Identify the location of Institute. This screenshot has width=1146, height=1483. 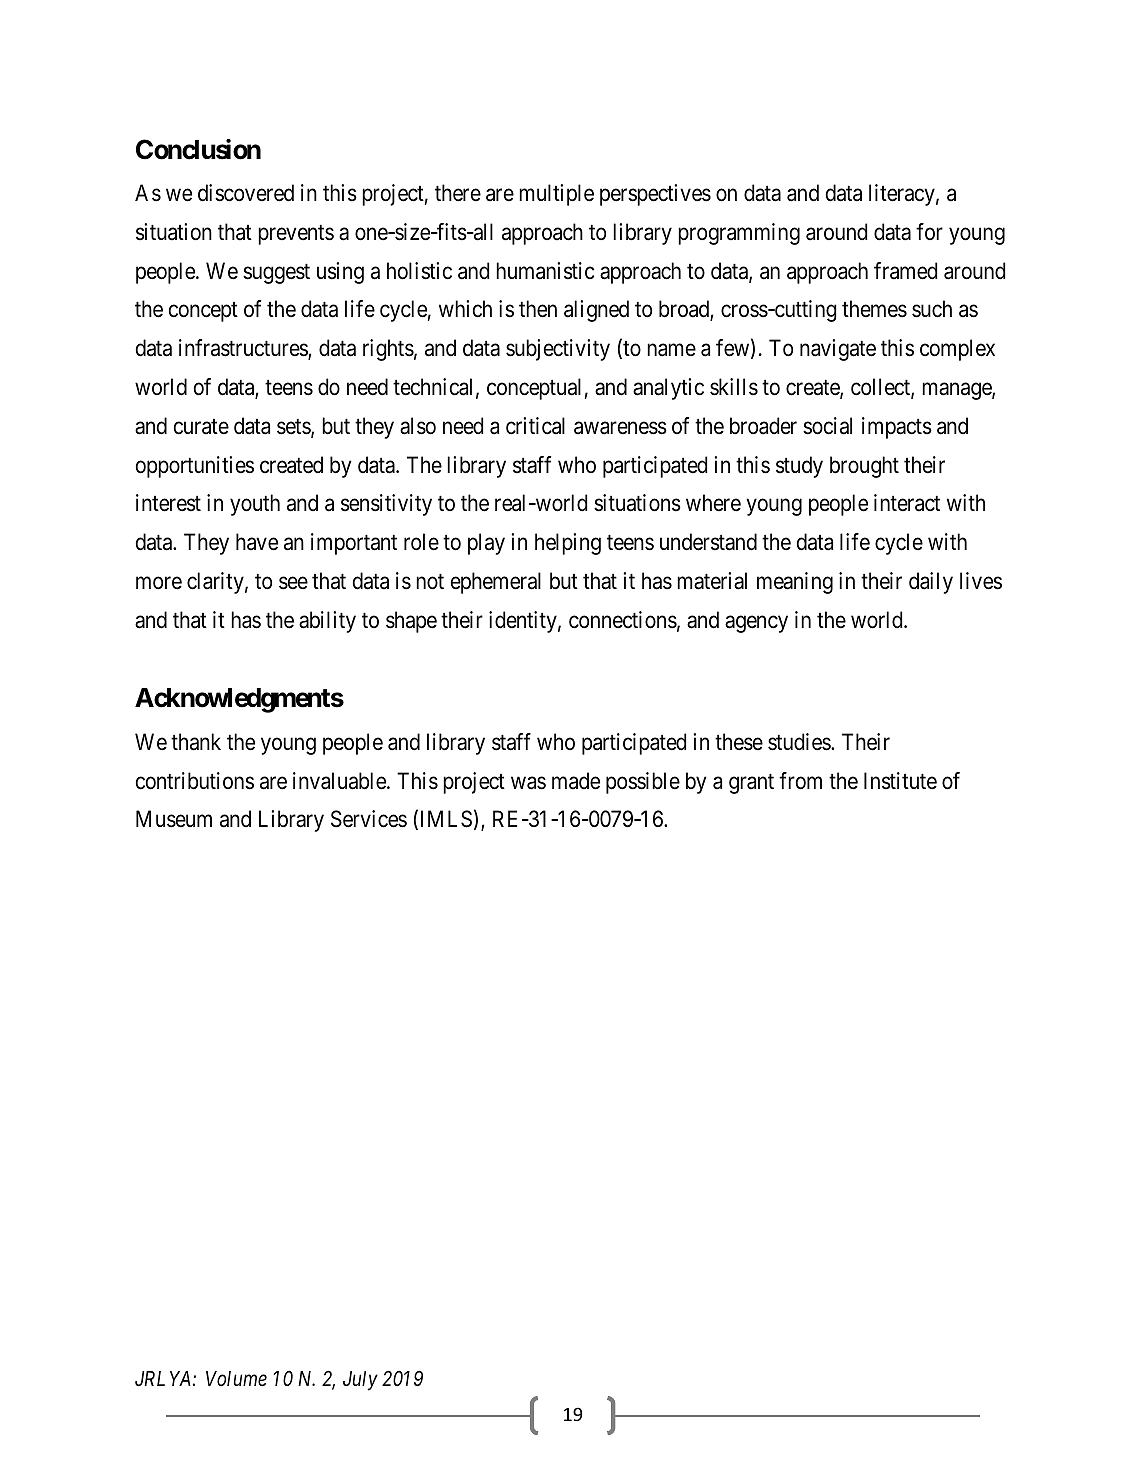
(900, 781).
